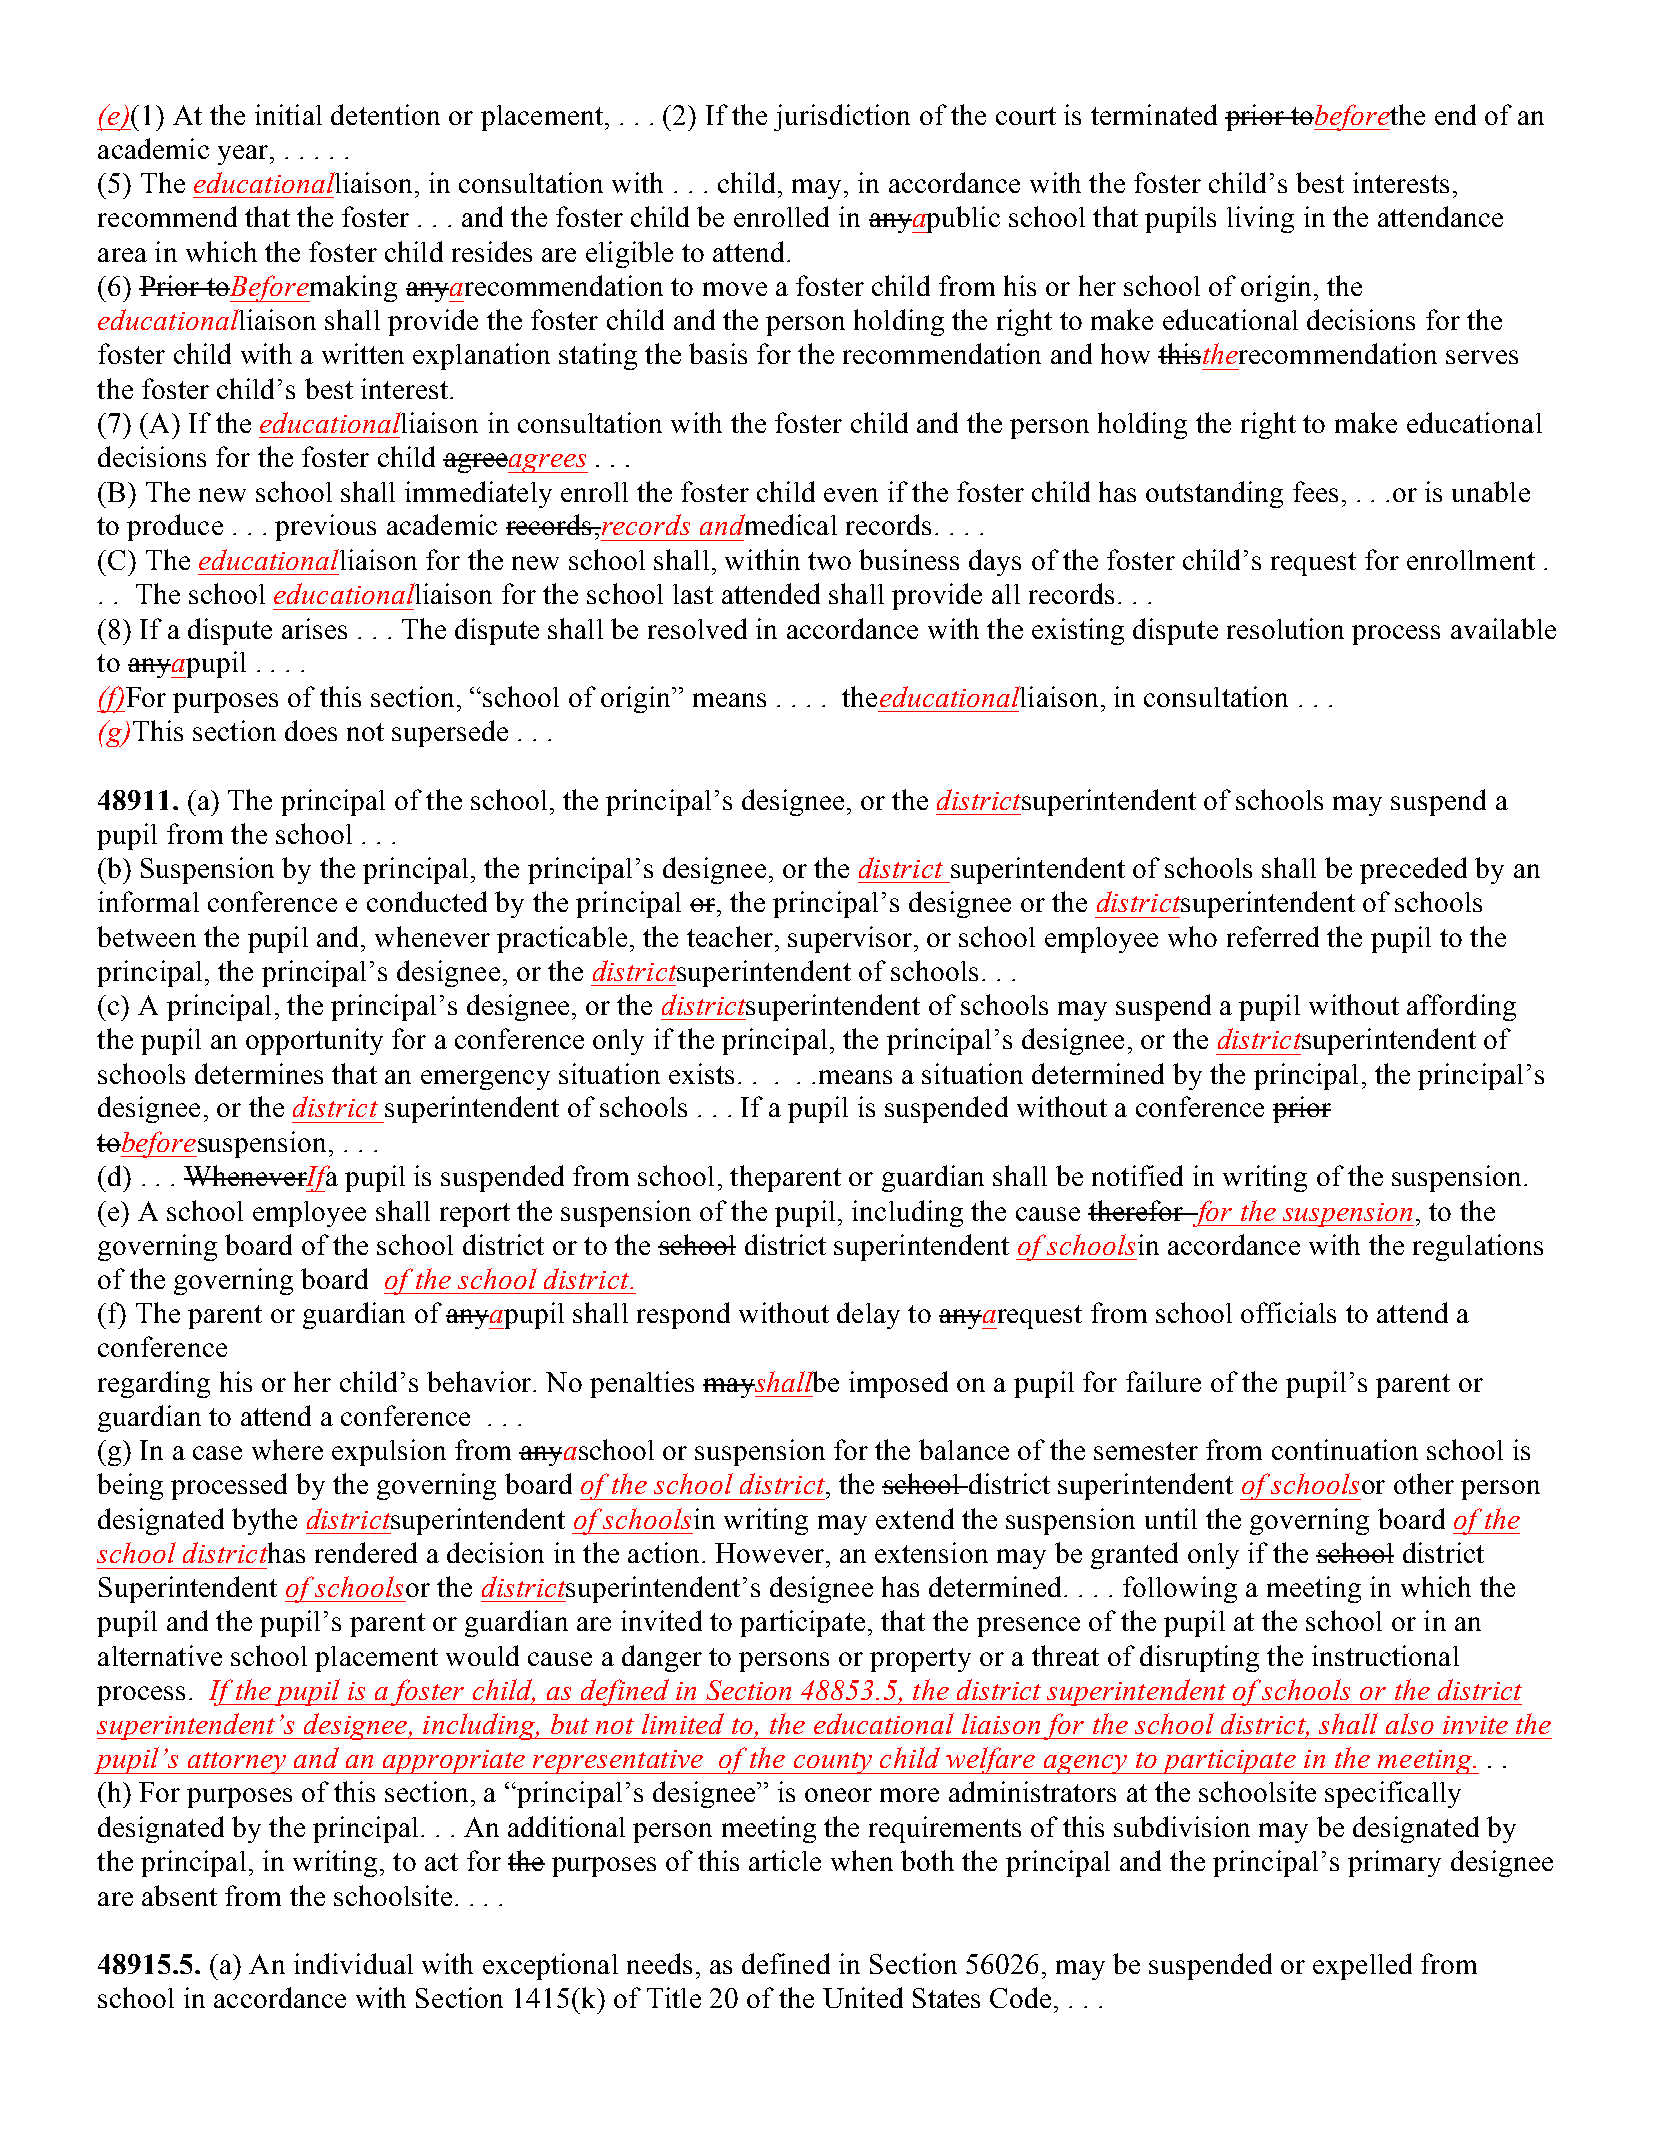  I want to click on United, so click(863, 1997).
